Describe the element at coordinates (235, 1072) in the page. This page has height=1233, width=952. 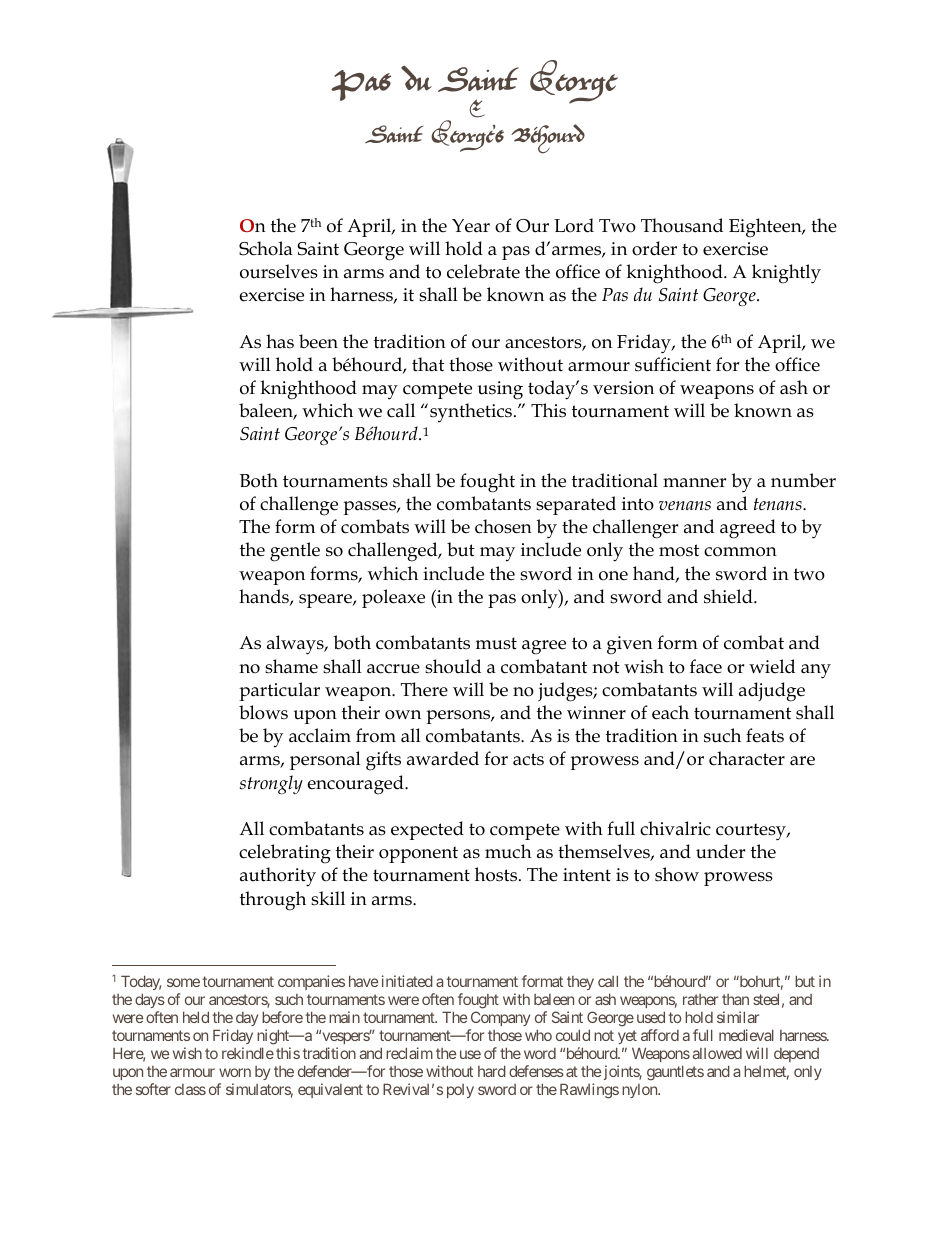
I see `worn` at that location.
